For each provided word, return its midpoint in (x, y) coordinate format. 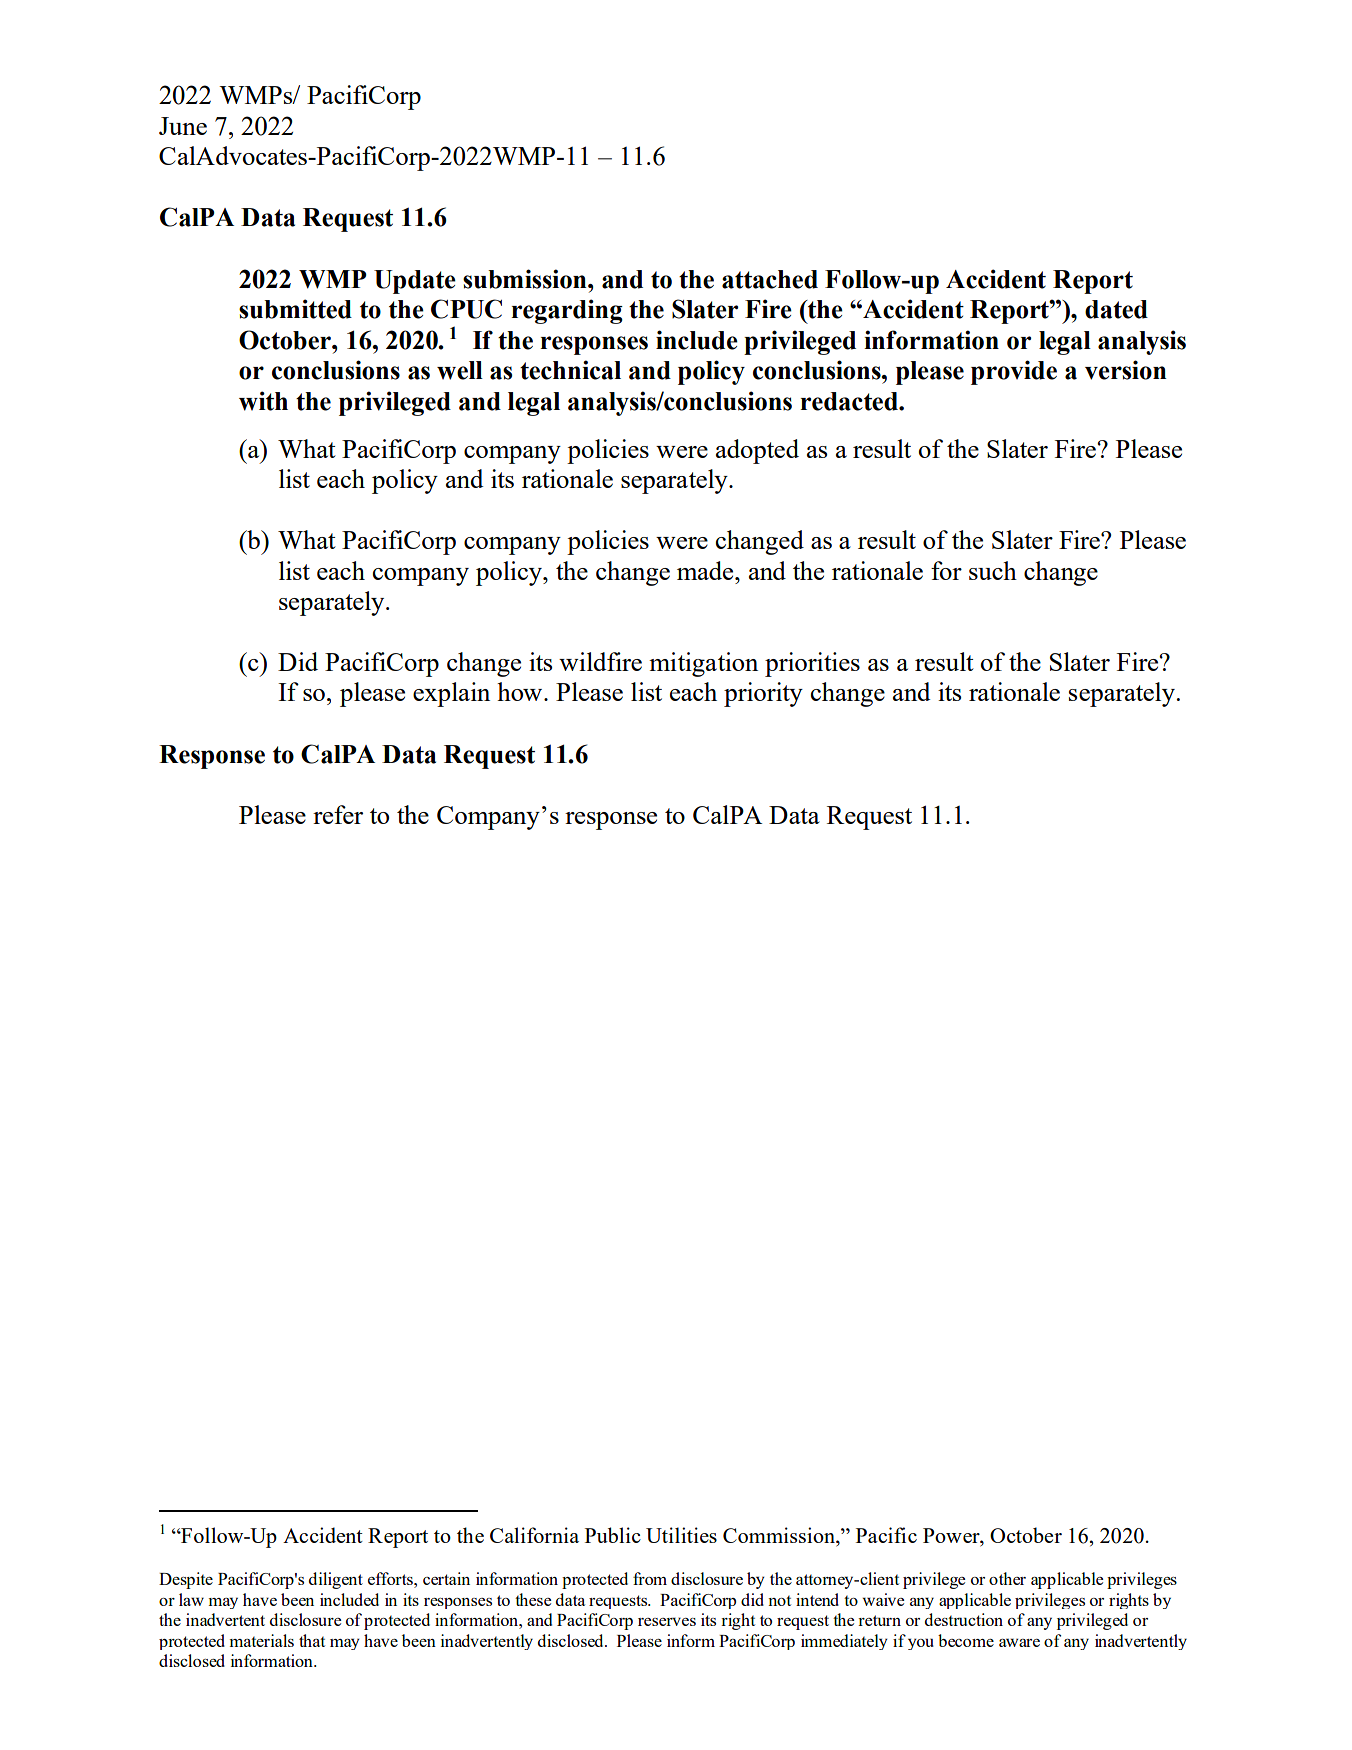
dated (1116, 309)
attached (770, 279)
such (993, 570)
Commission (780, 1536)
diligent (336, 1580)
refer (338, 814)
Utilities (681, 1535)
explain (451, 694)
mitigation (703, 664)
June (183, 126)
